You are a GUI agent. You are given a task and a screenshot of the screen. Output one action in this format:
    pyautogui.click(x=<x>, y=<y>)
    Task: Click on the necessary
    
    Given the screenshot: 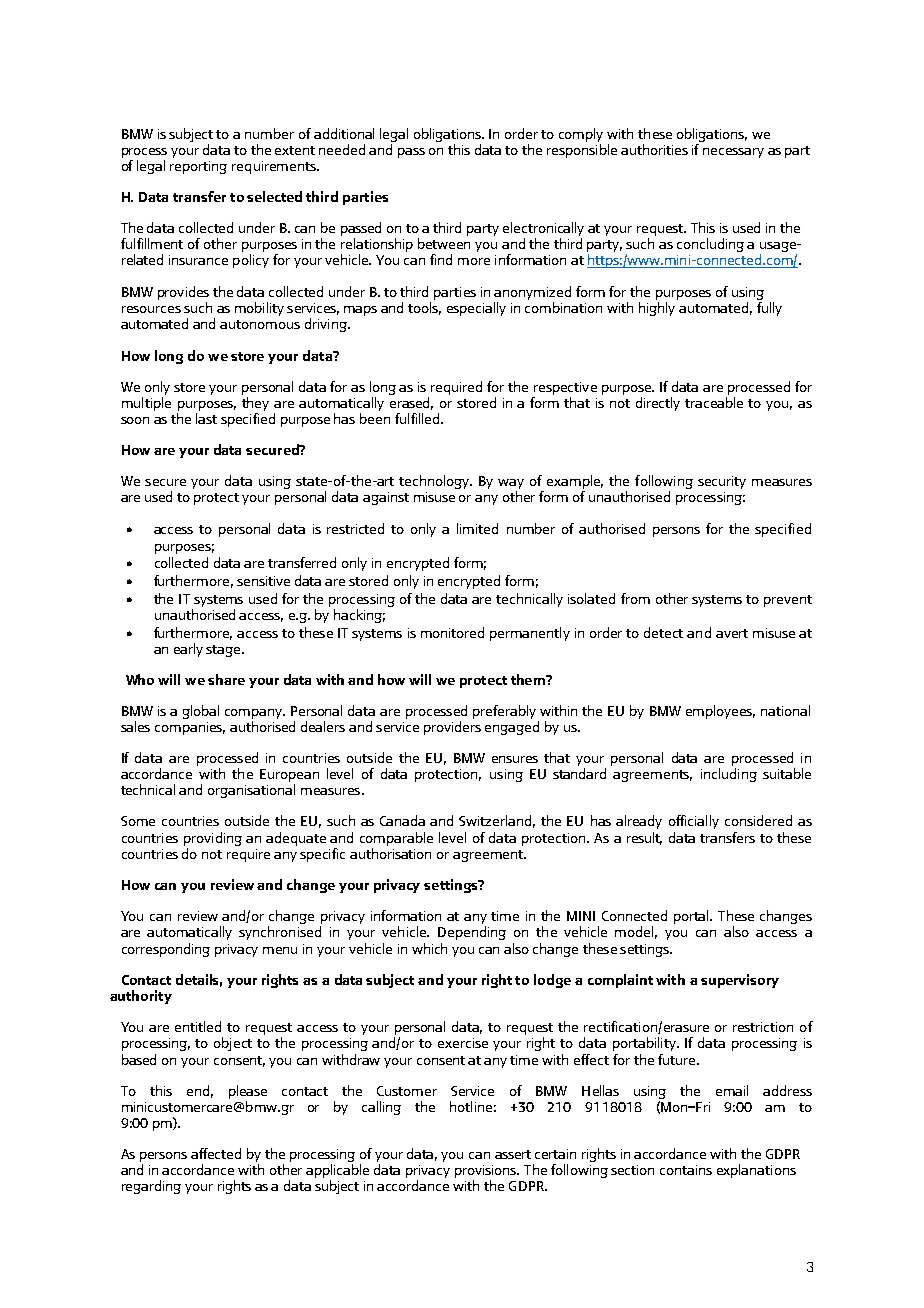 What is the action you would take?
    pyautogui.click(x=733, y=153)
